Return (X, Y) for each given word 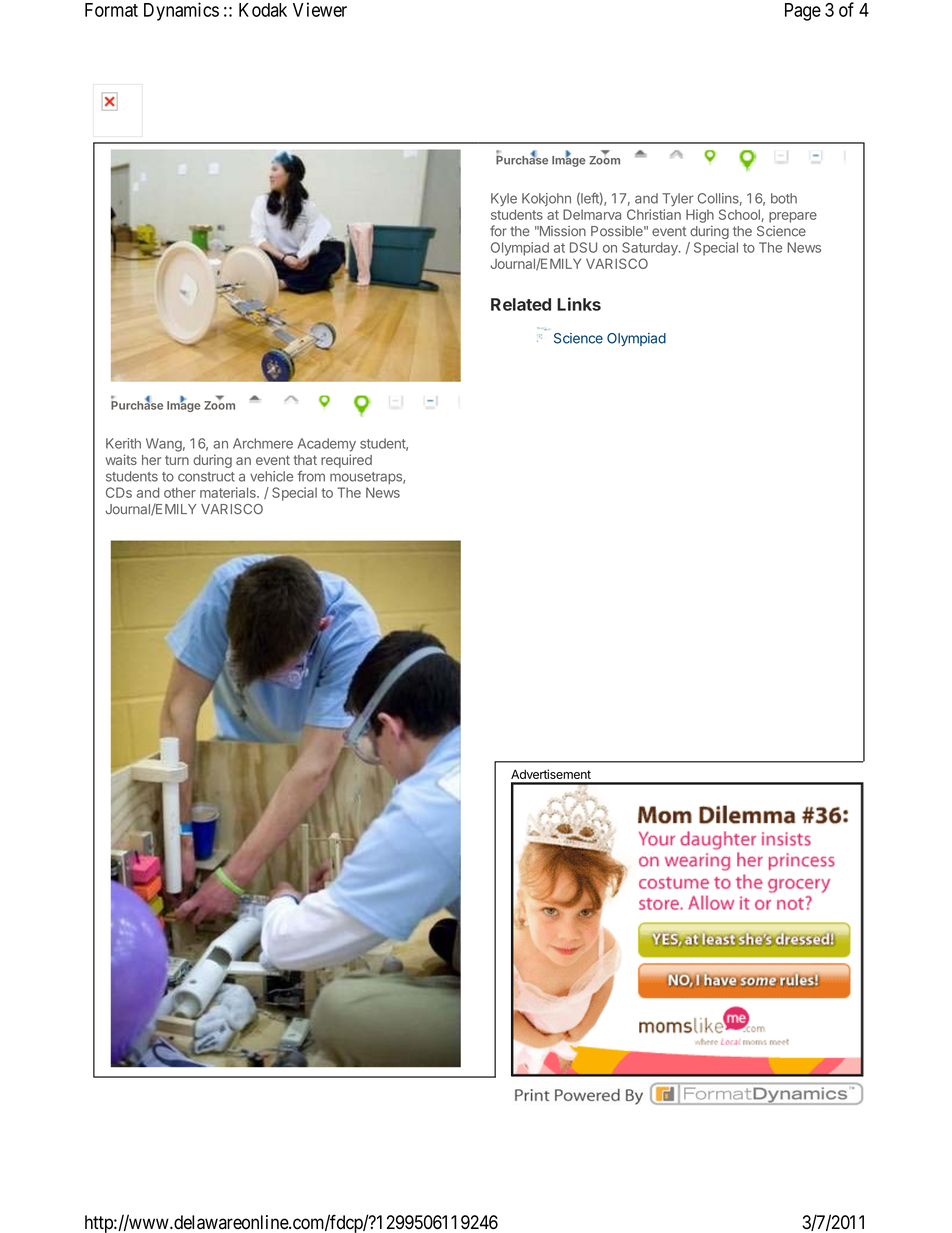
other (180, 492)
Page (803, 12)
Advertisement (551, 774)
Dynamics (181, 11)
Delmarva (592, 214)
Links (579, 304)
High (700, 216)
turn (177, 460)
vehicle (271, 476)
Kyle (504, 200)
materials (229, 492)
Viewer (320, 9)
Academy (327, 445)
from (311, 476)
